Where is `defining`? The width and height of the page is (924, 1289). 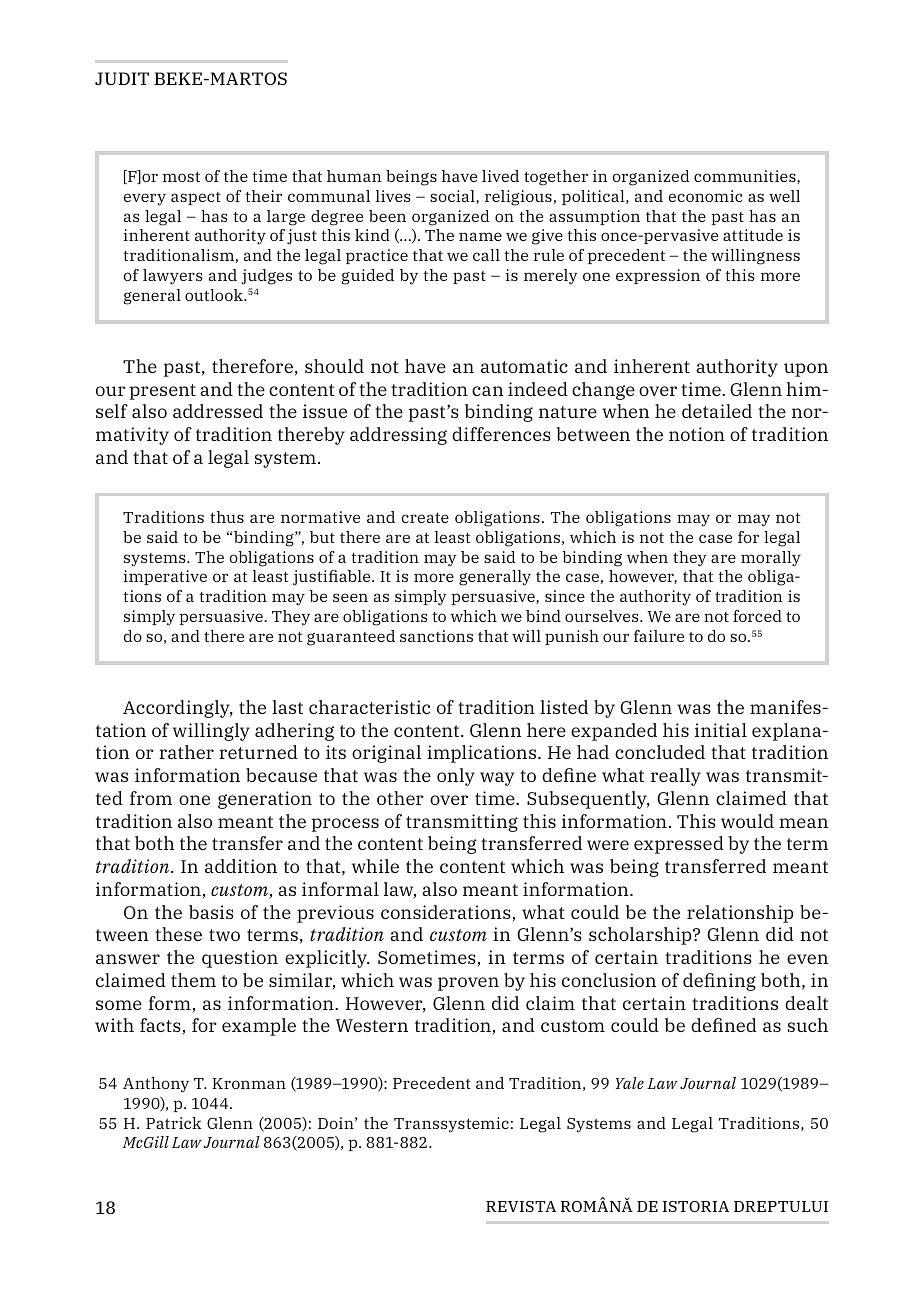
defining is located at coordinates (719, 982).
